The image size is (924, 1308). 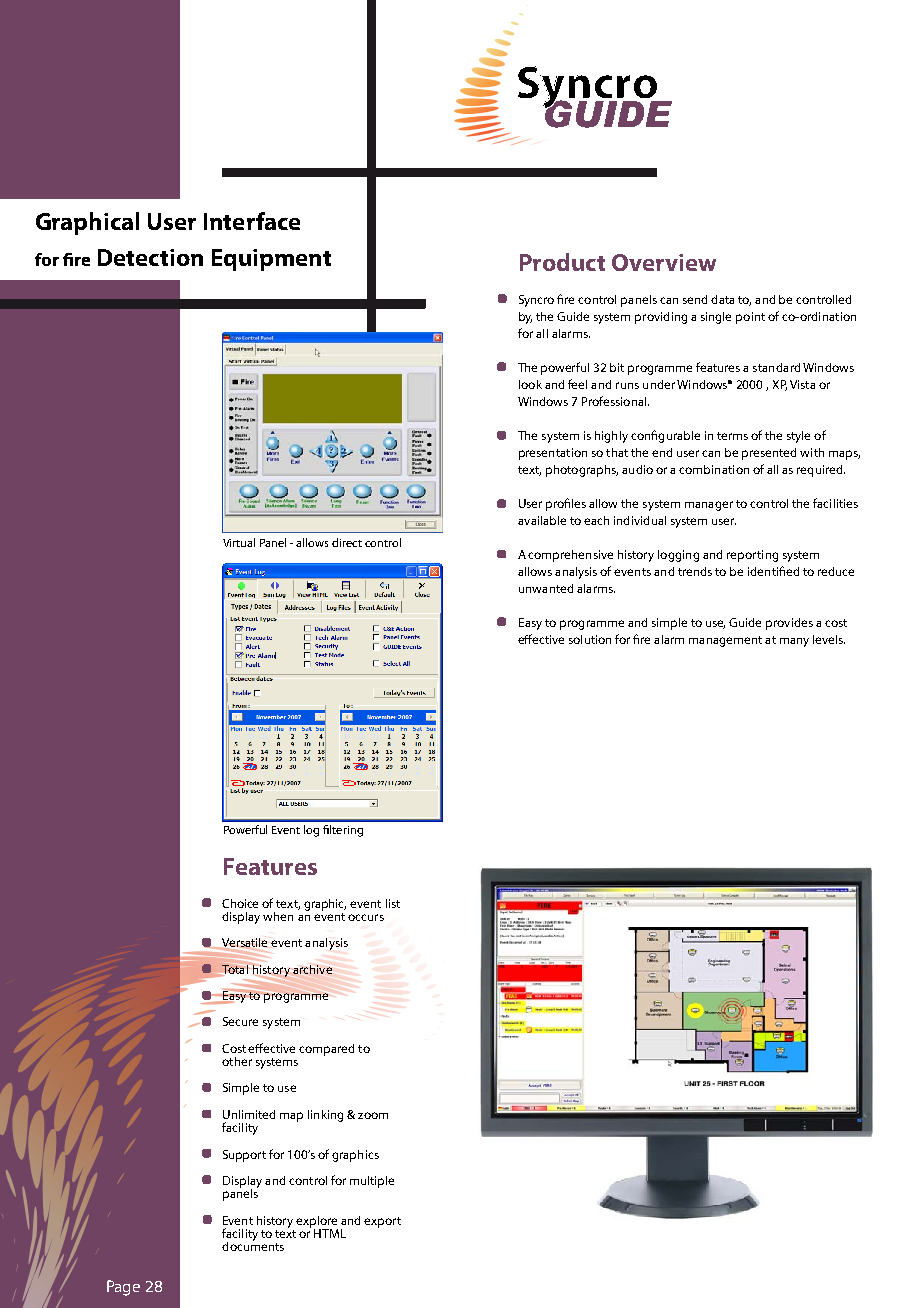 What do you see at coordinates (240, 903) in the document?
I see `Choice` at bounding box center [240, 903].
